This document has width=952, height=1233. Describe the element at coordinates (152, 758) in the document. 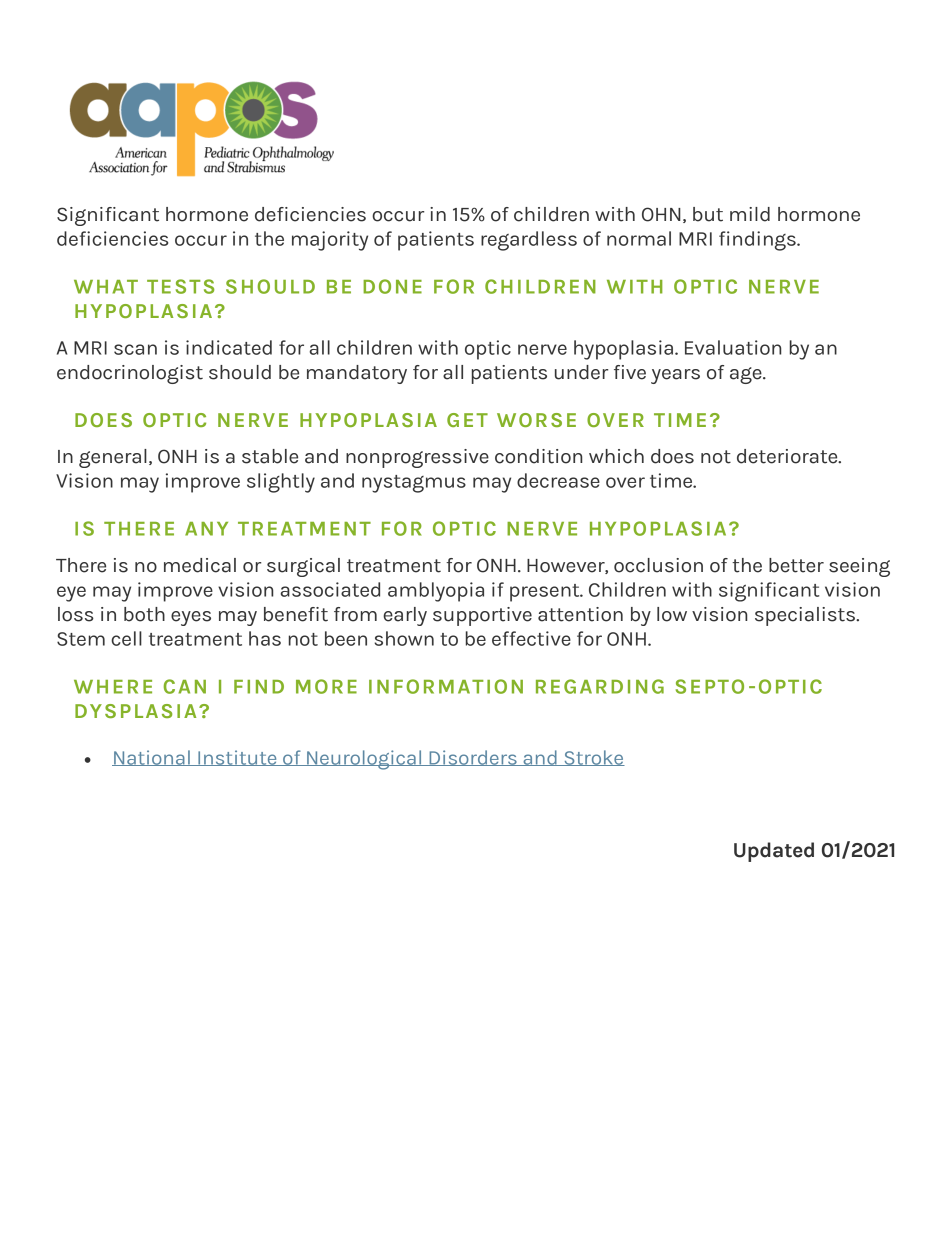

I see `National` at that location.
